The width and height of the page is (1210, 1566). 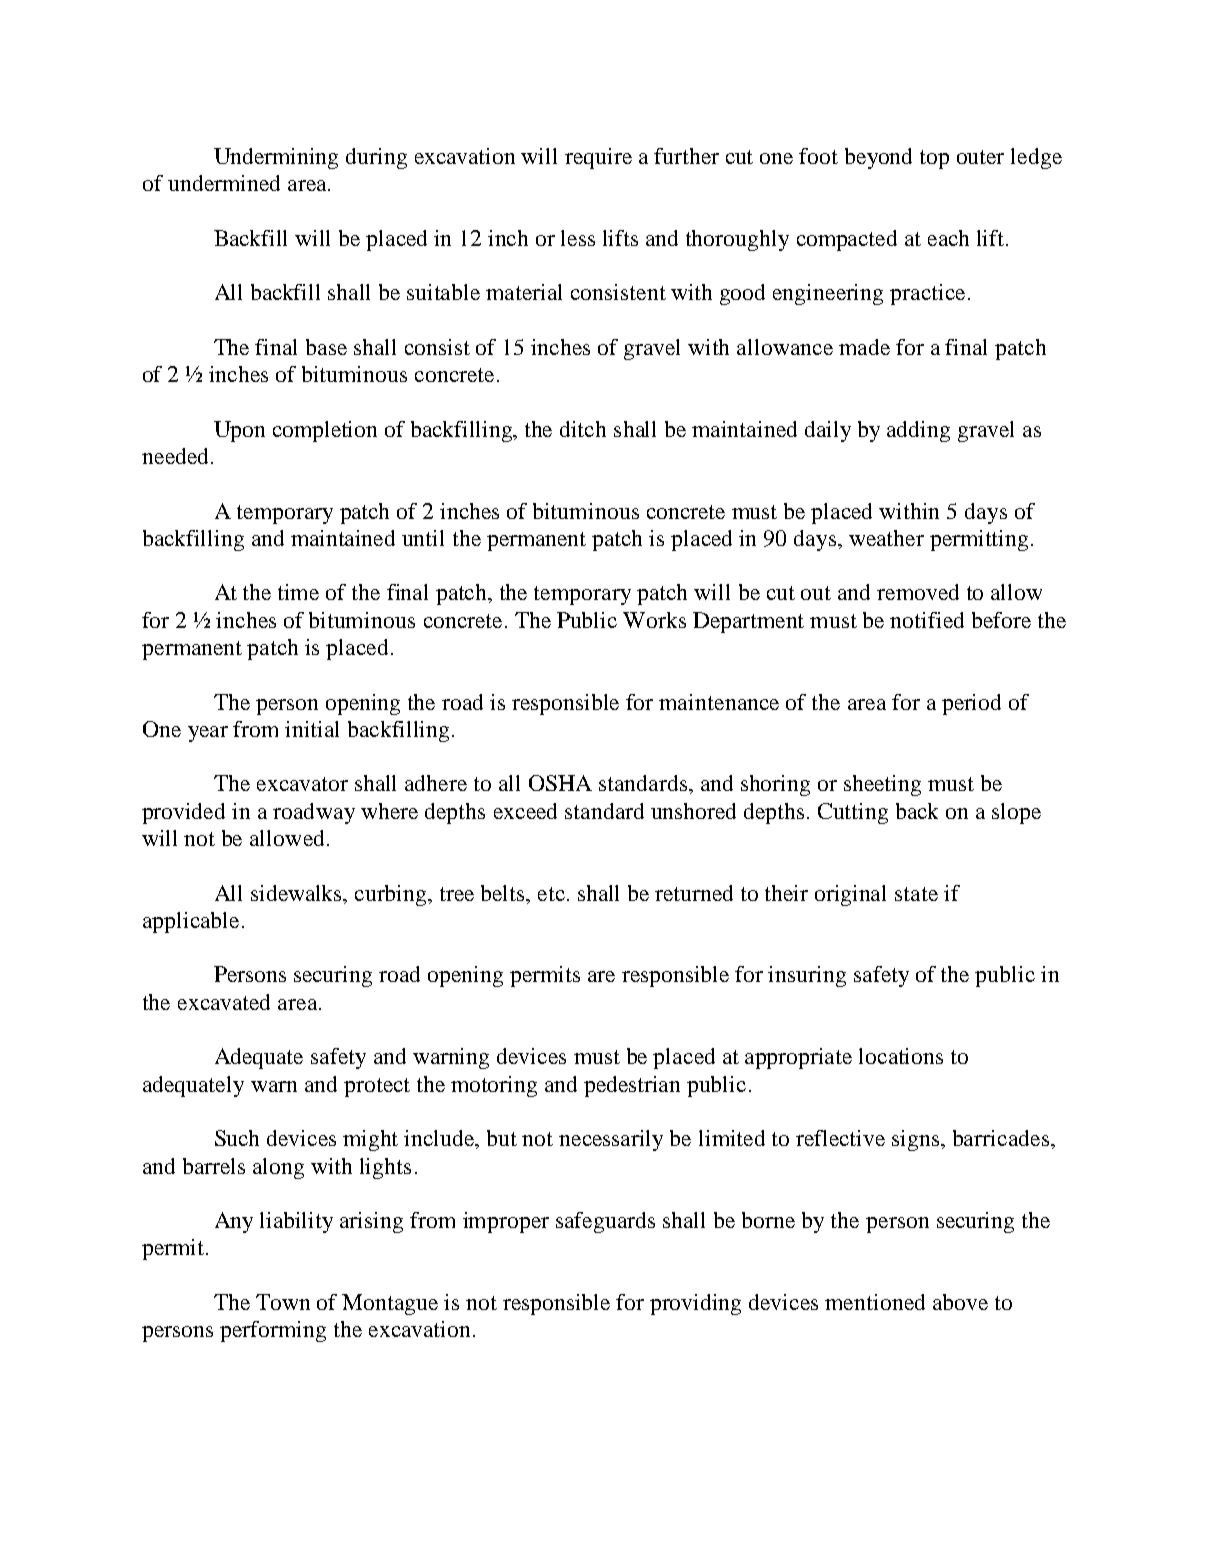 I want to click on OSHA, so click(x=560, y=783).
